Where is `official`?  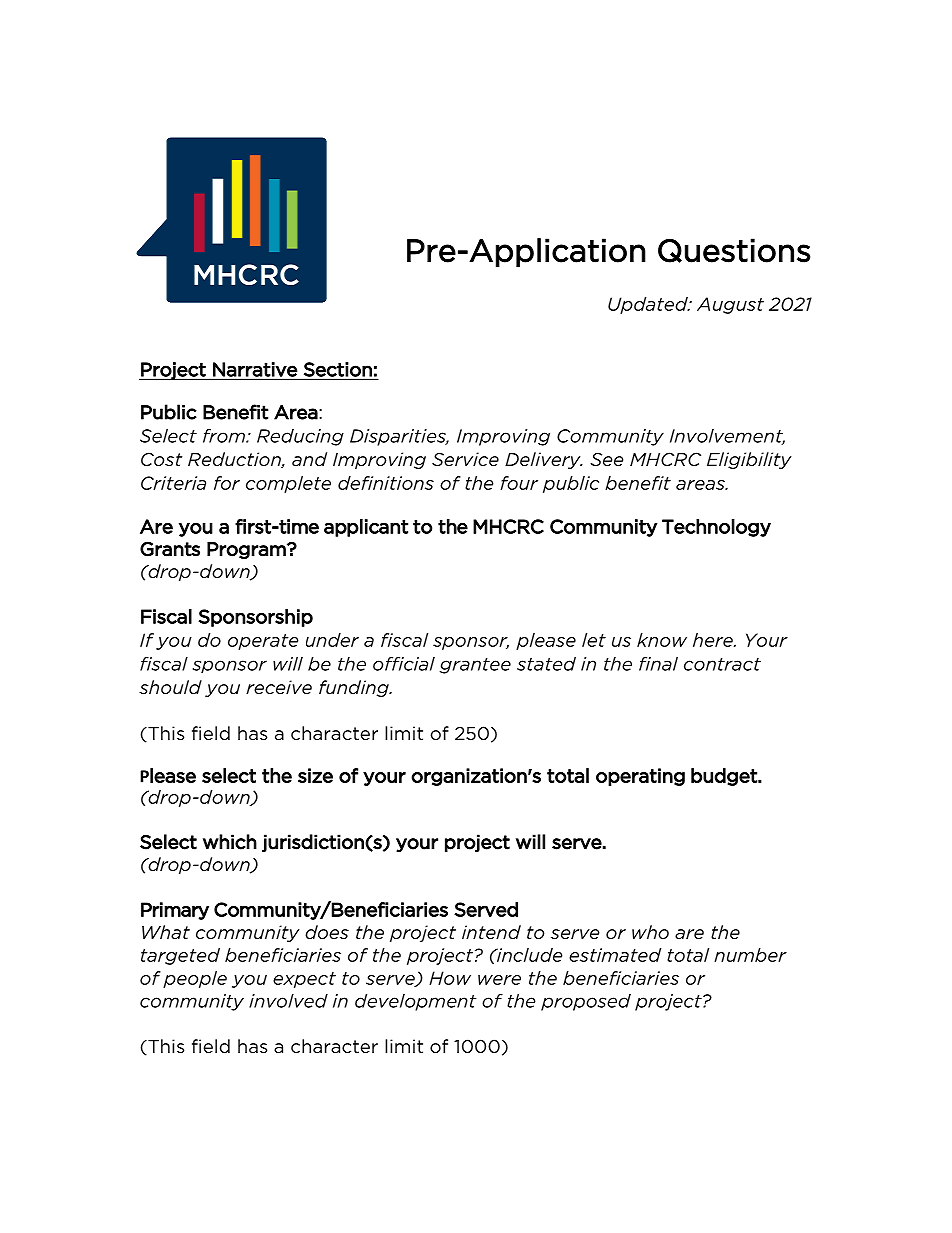 official is located at coordinates (404, 664).
